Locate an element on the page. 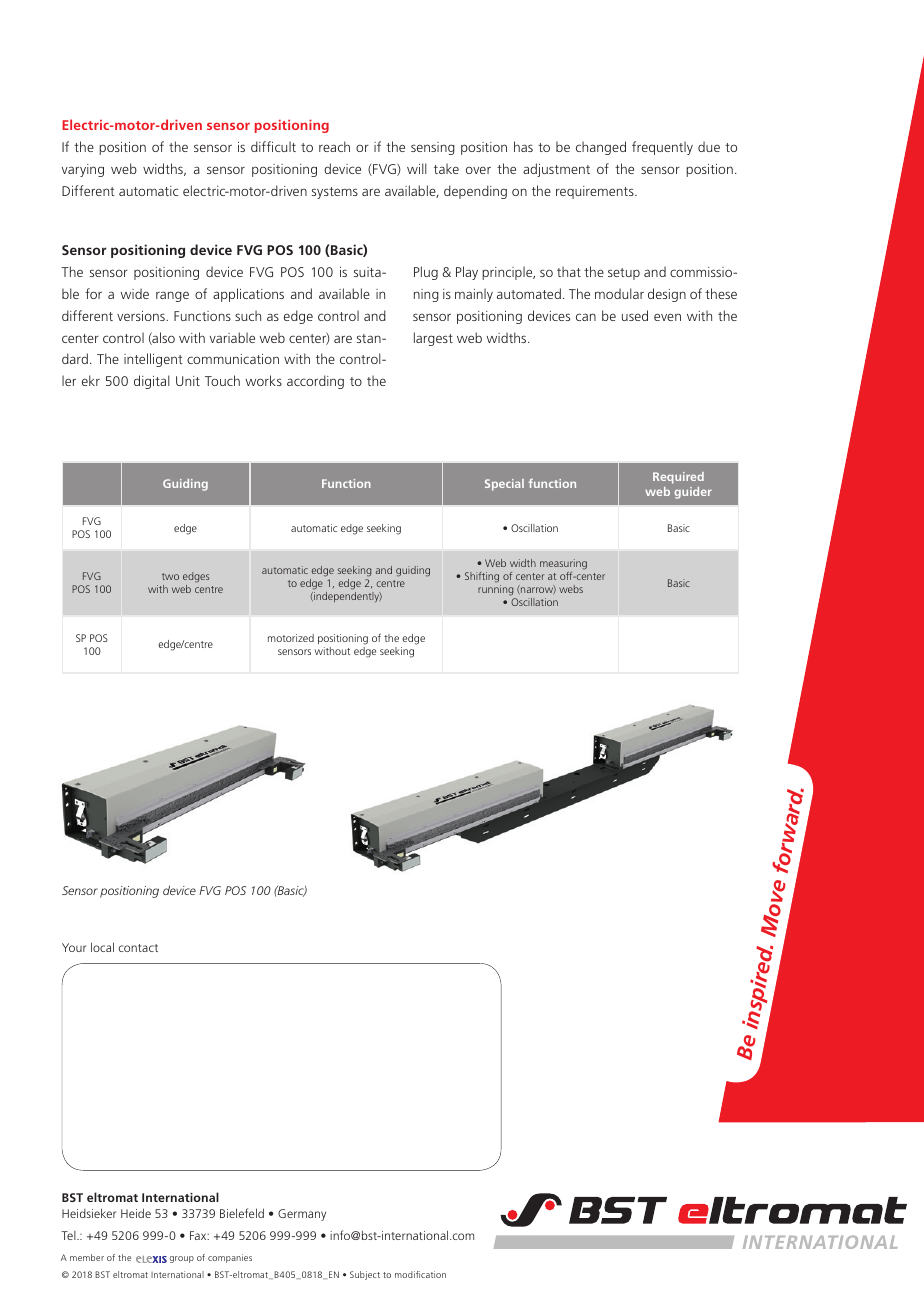  Required is located at coordinates (678, 478).
